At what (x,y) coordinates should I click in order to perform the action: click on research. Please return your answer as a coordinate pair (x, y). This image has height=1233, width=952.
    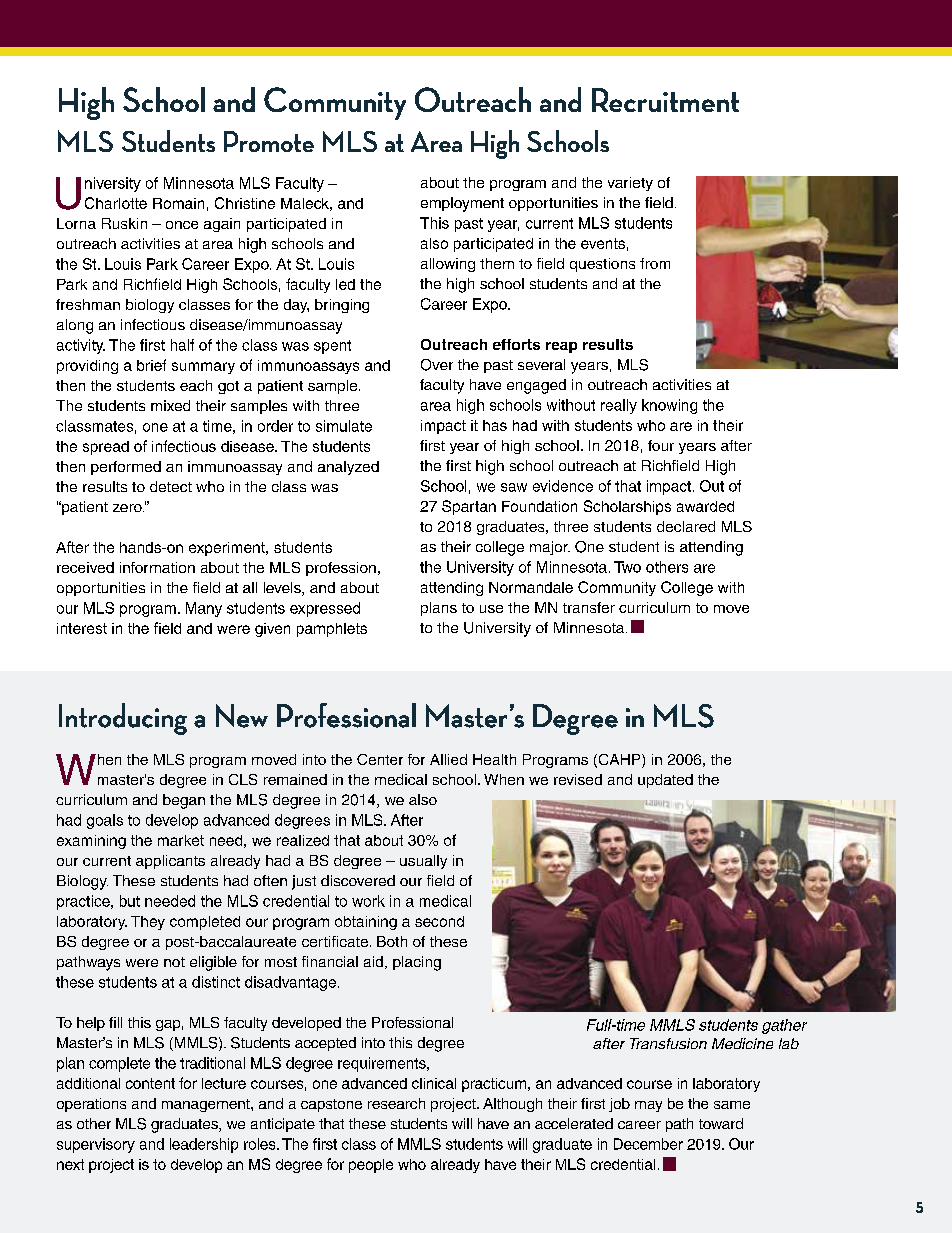
    Looking at the image, I should click on (396, 1103).
